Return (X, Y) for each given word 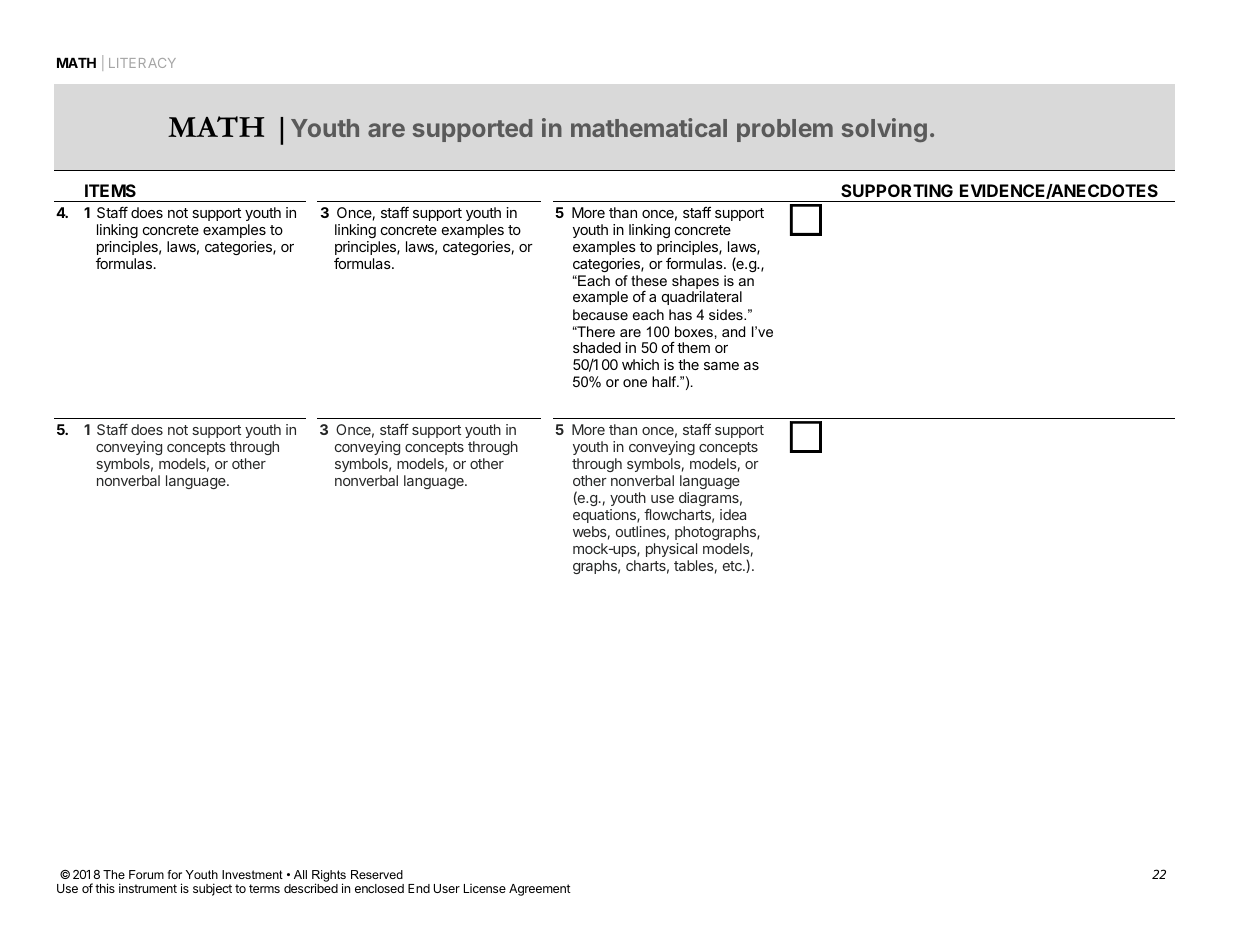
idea (733, 514)
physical (671, 550)
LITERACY (142, 63)
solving (884, 130)
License (485, 888)
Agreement (540, 890)
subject (212, 889)
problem (785, 130)
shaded (597, 347)
